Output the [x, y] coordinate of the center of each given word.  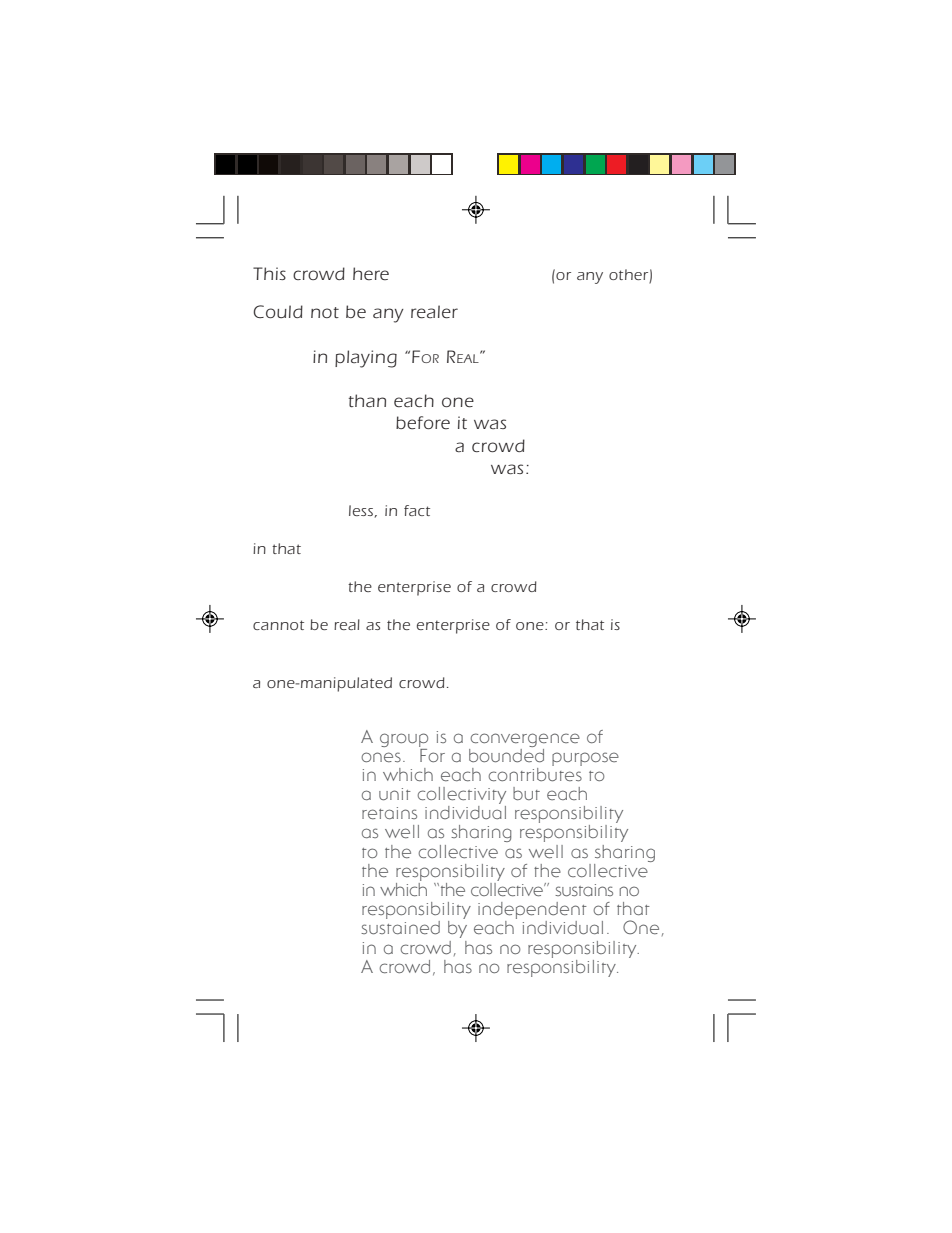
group [404, 740]
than [367, 400]
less [361, 510]
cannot [278, 625]
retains [389, 813]
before [423, 422]
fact [417, 510]
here [371, 273]
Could [278, 311]
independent [532, 912]
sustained [400, 928]
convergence [525, 740]
